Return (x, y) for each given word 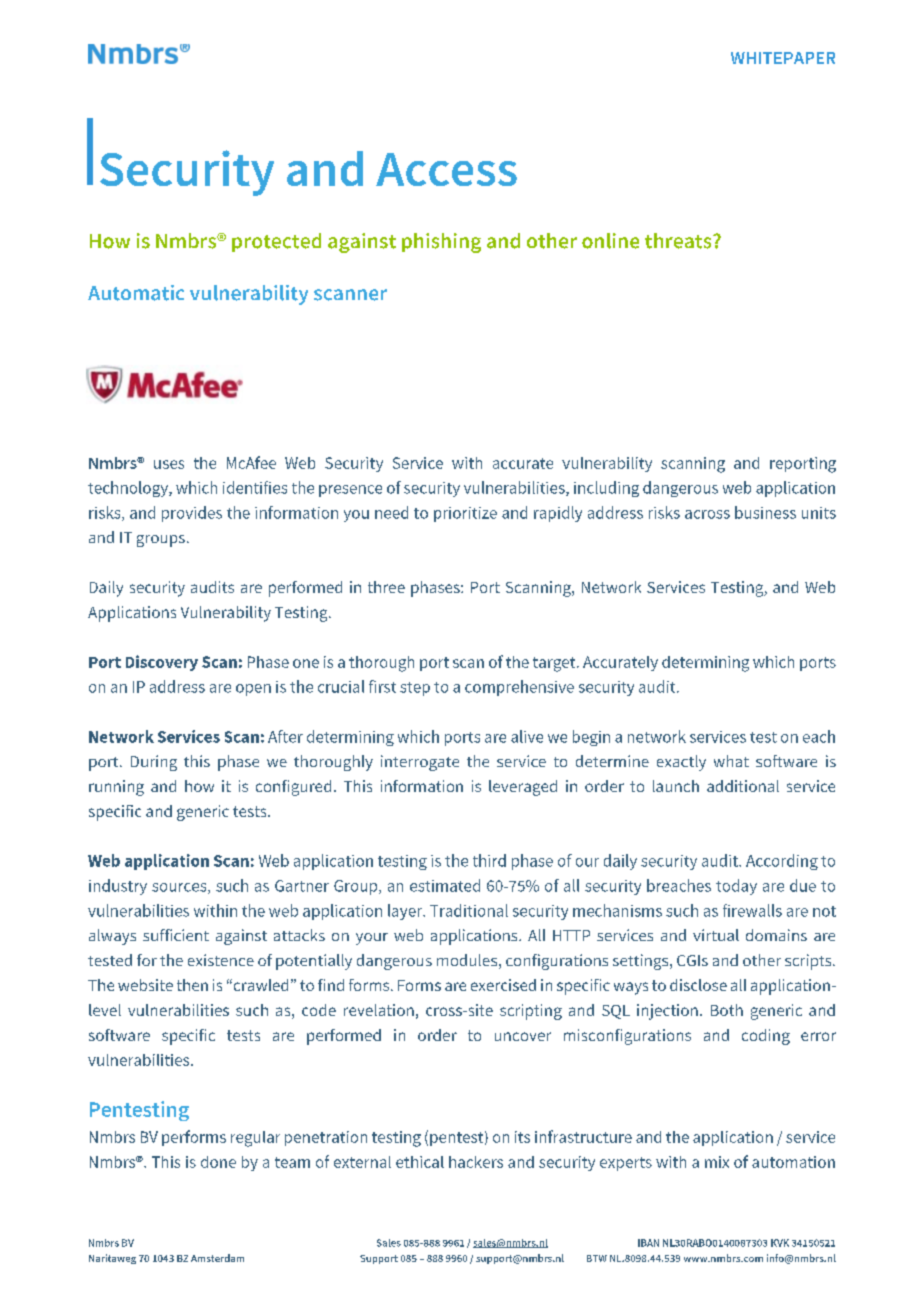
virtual (716, 935)
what (731, 761)
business (765, 512)
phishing (441, 243)
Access (446, 169)
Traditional (469, 910)
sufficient (176, 935)
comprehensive (519, 688)
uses (169, 464)
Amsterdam (217, 1258)
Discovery (162, 663)
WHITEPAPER (783, 58)
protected (276, 242)
